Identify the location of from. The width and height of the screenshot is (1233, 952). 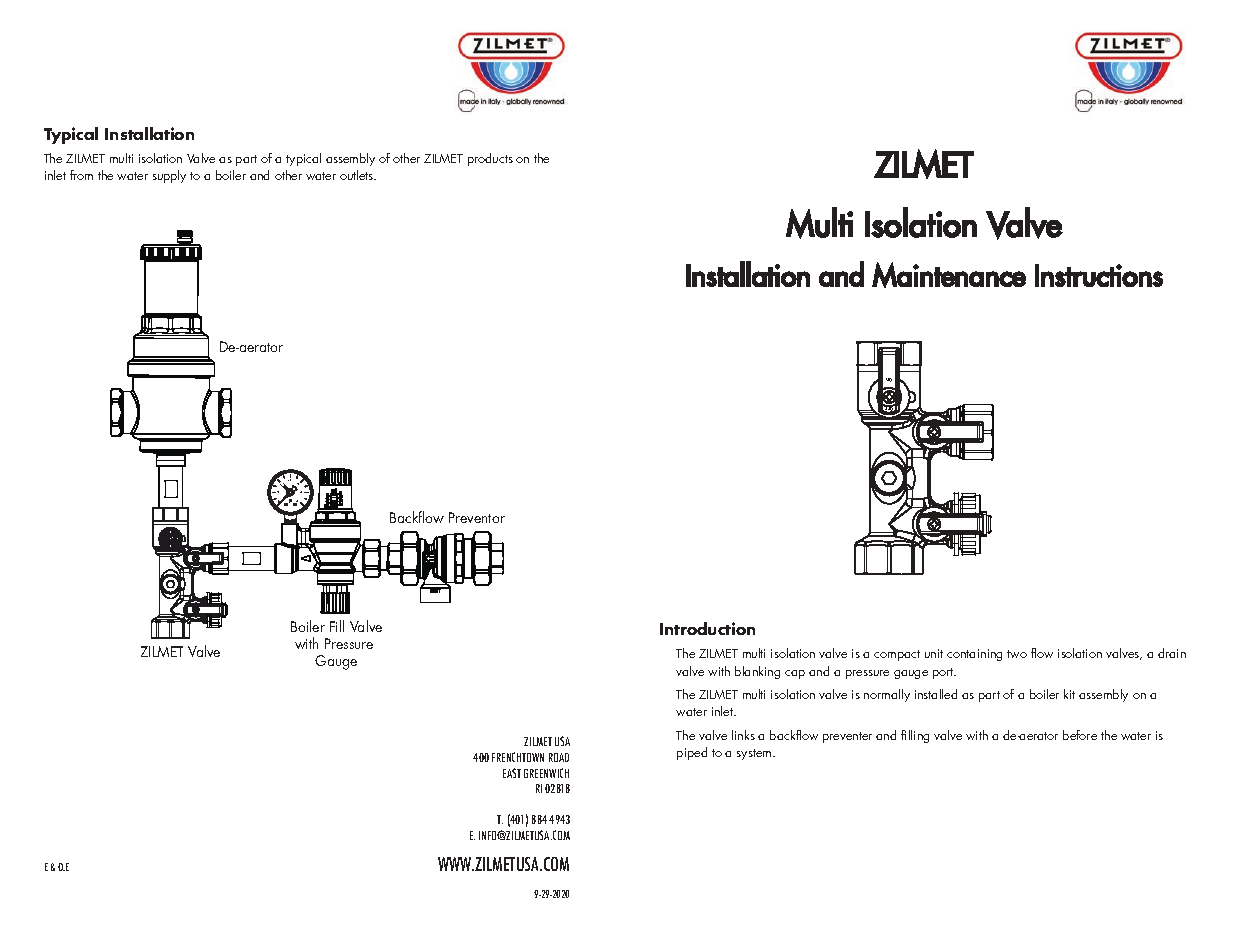
(81, 175).
